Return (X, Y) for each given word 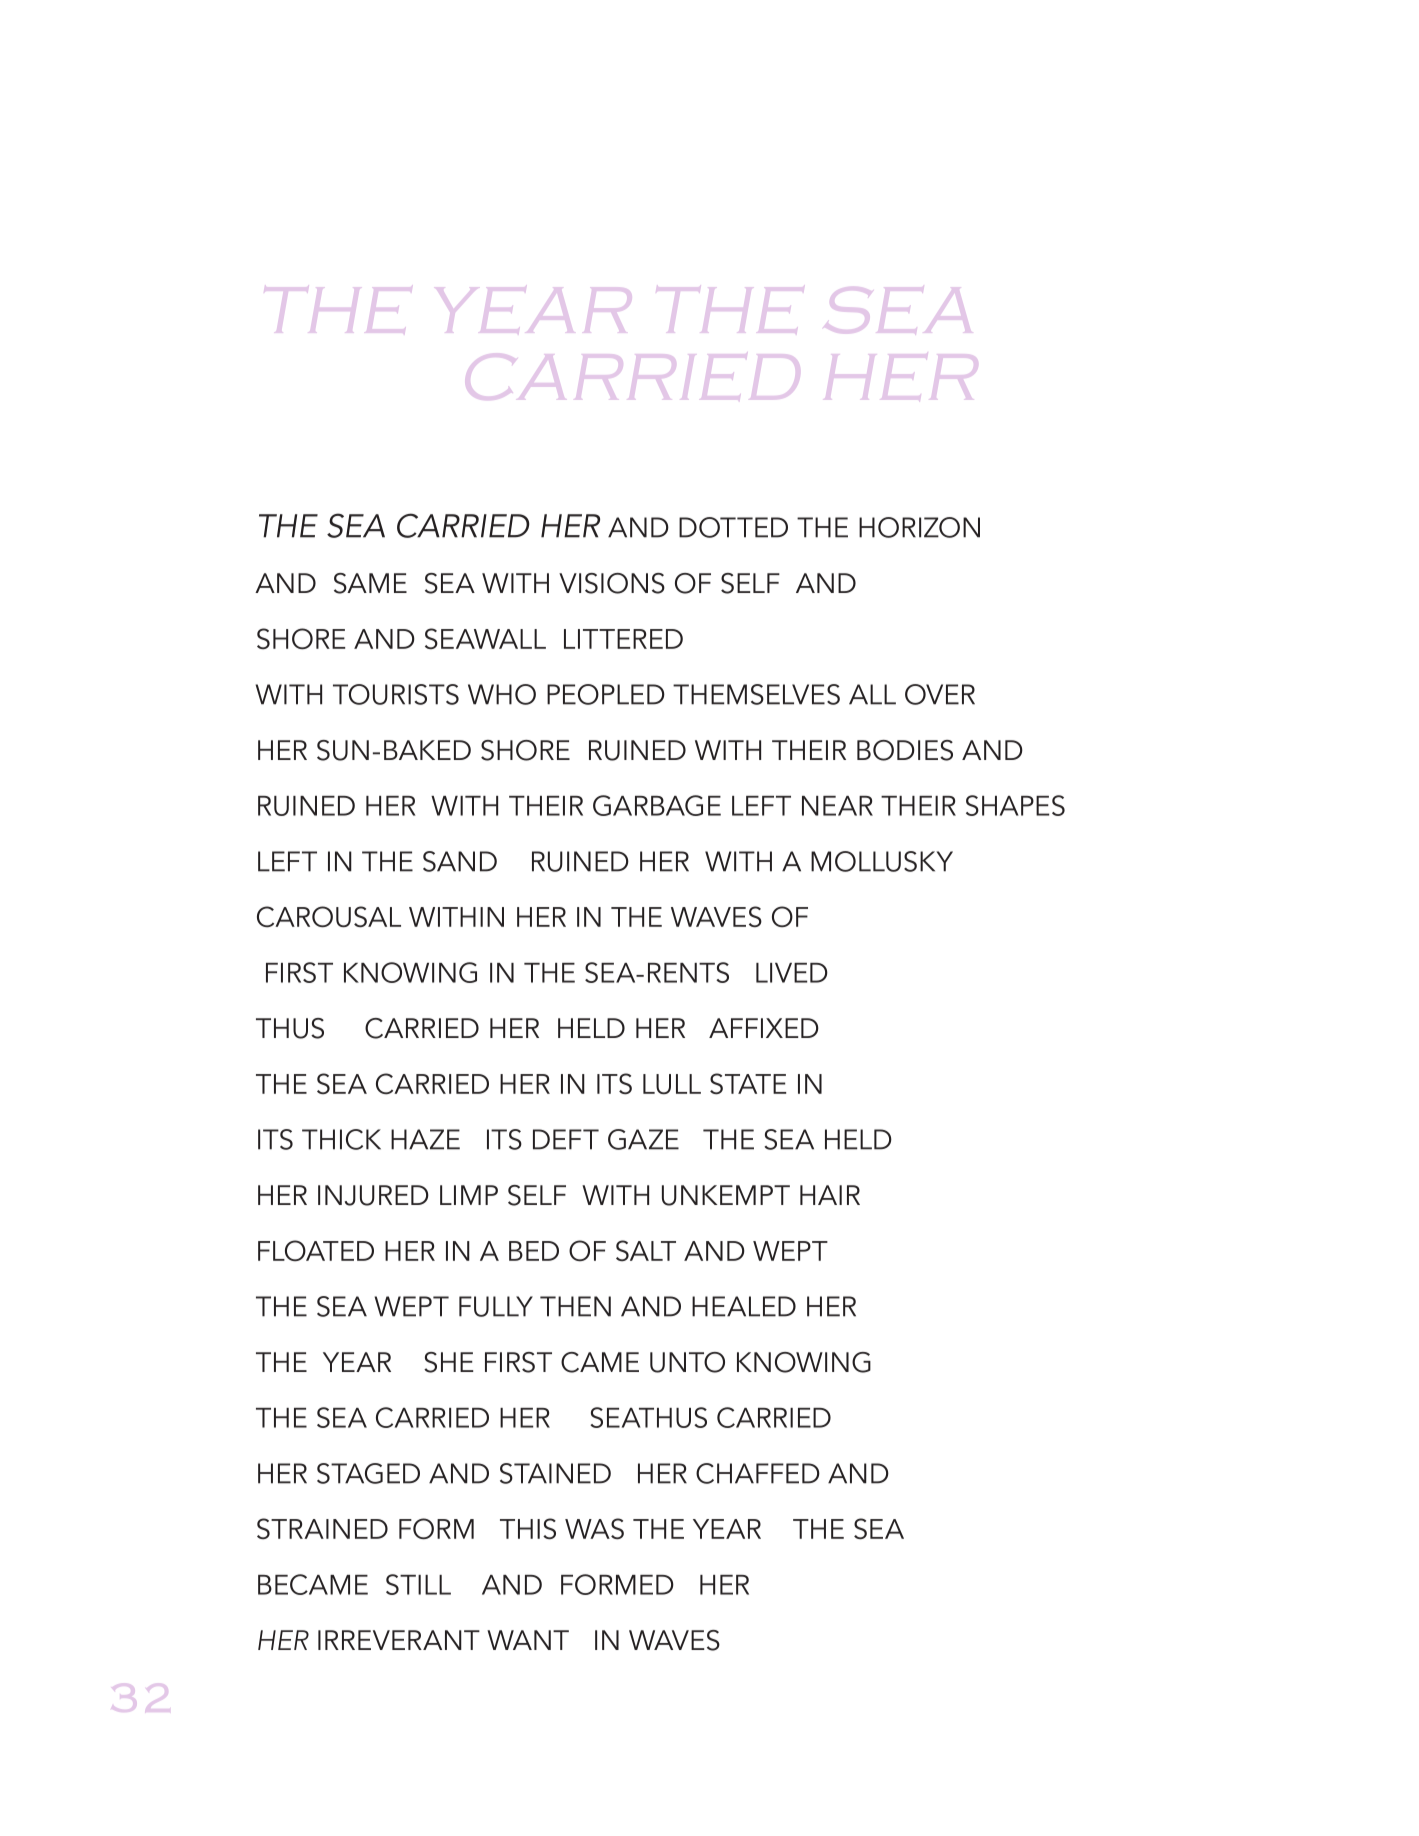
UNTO (687, 1362)
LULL (672, 1084)
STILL (418, 1584)
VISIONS (612, 583)
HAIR (830, 1195)
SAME (370, 583)
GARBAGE (657, 805)
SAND (460, 861)
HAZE (425, 1139)
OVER (940, 694)
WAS (594, 1529)
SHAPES (1015, 805)
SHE (449, 1362)
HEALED (744, 1306)
